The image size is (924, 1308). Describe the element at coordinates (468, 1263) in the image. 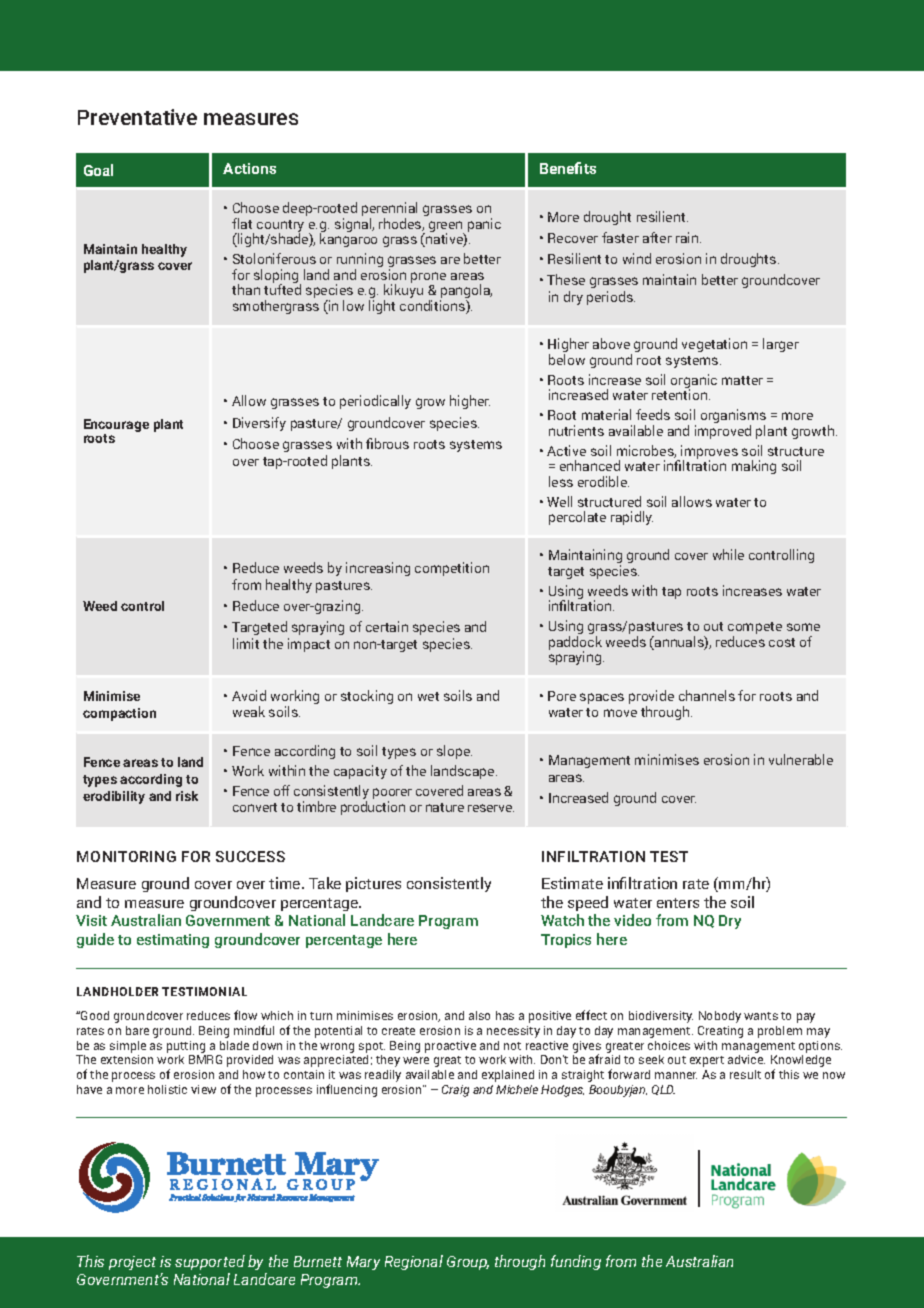

I see `Group` at that location.
